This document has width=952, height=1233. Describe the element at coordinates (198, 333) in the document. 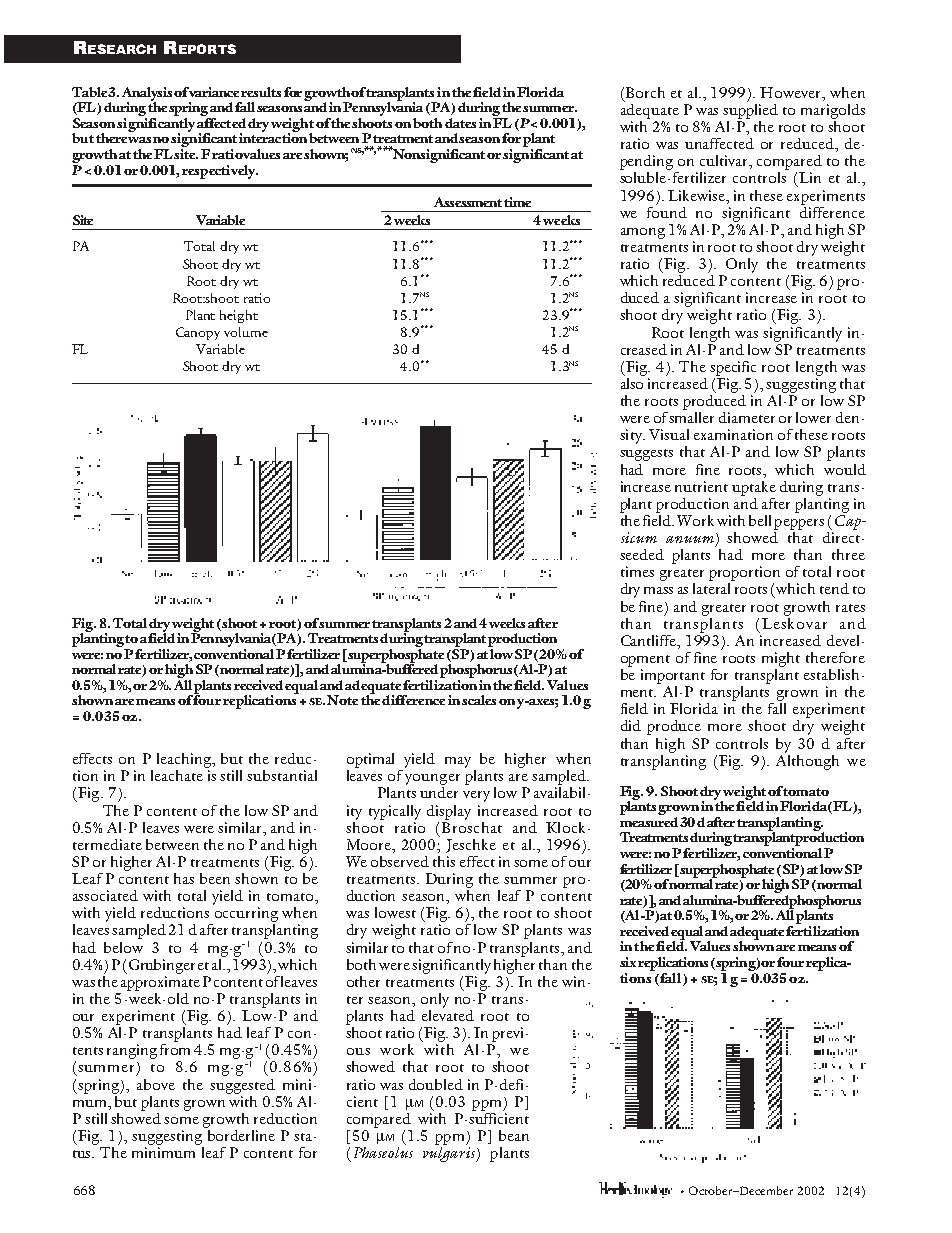

I see `Canopy` at that location.
